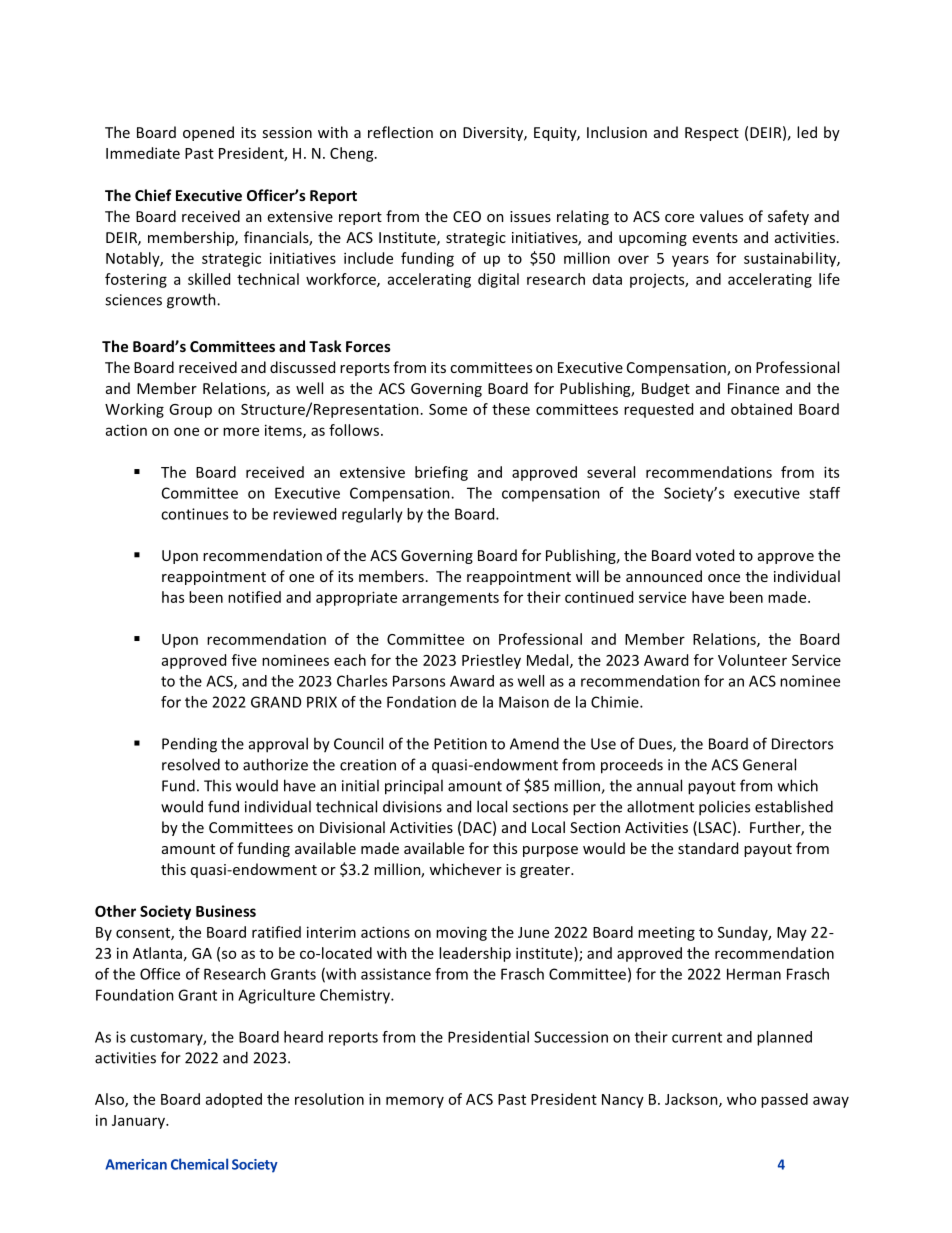  Describe the element at coordinates (491, 661) in the screenshot. I see `Priestley` at that location.
